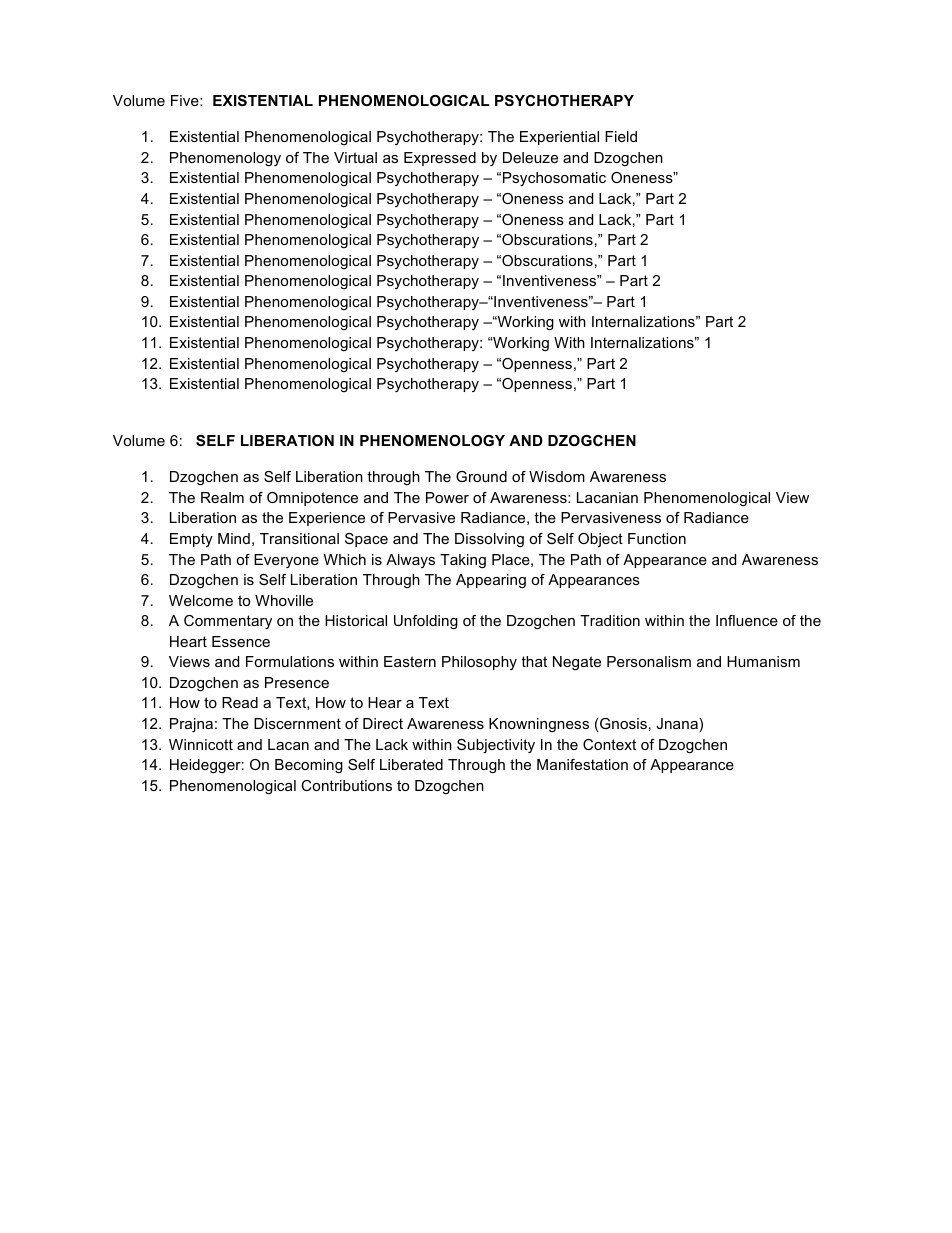  I want to click on Realm, so click(222, 497).
